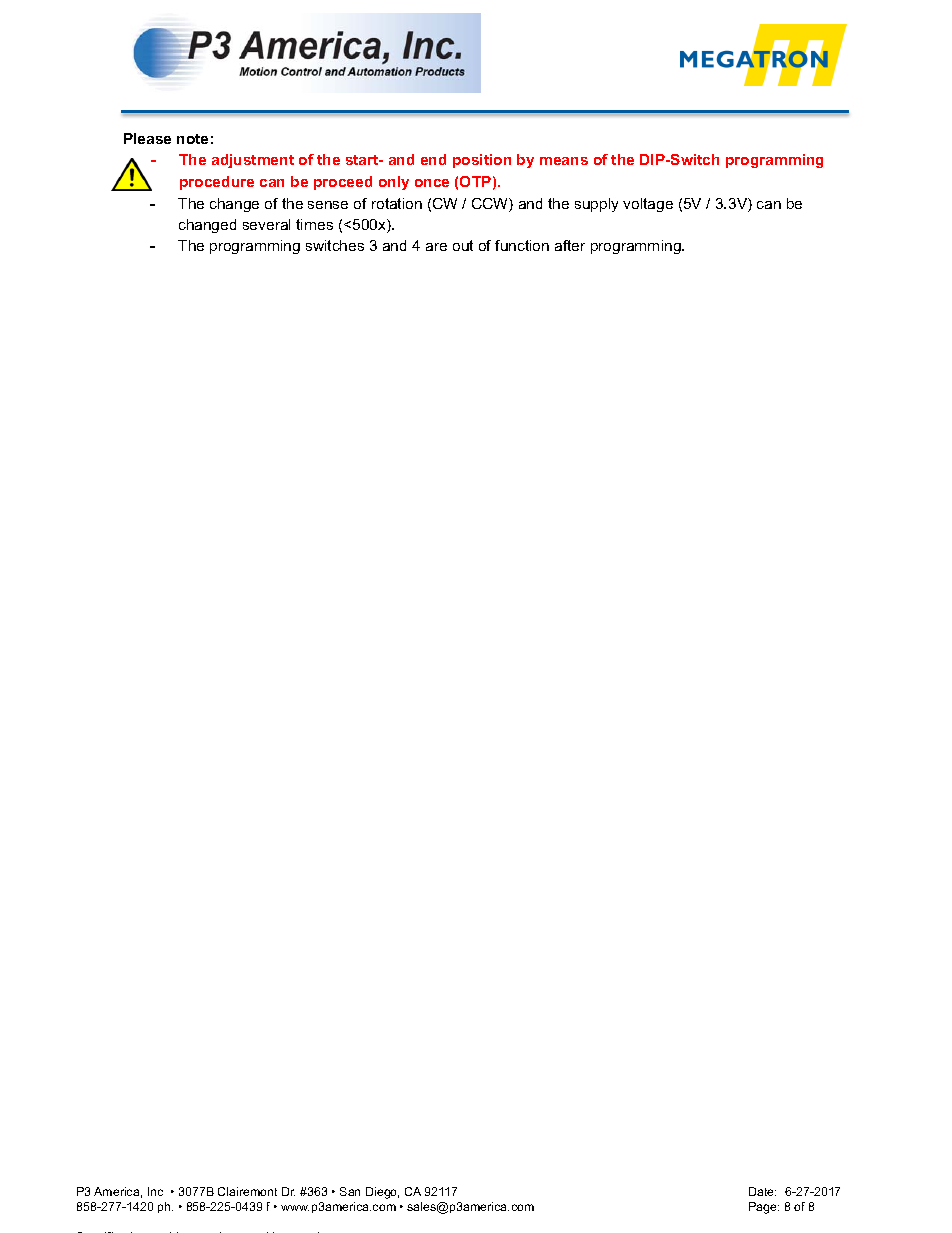  What do you see at coordinates (436, 247) in the document?
I see `are` at bounding box center [436, 247].
